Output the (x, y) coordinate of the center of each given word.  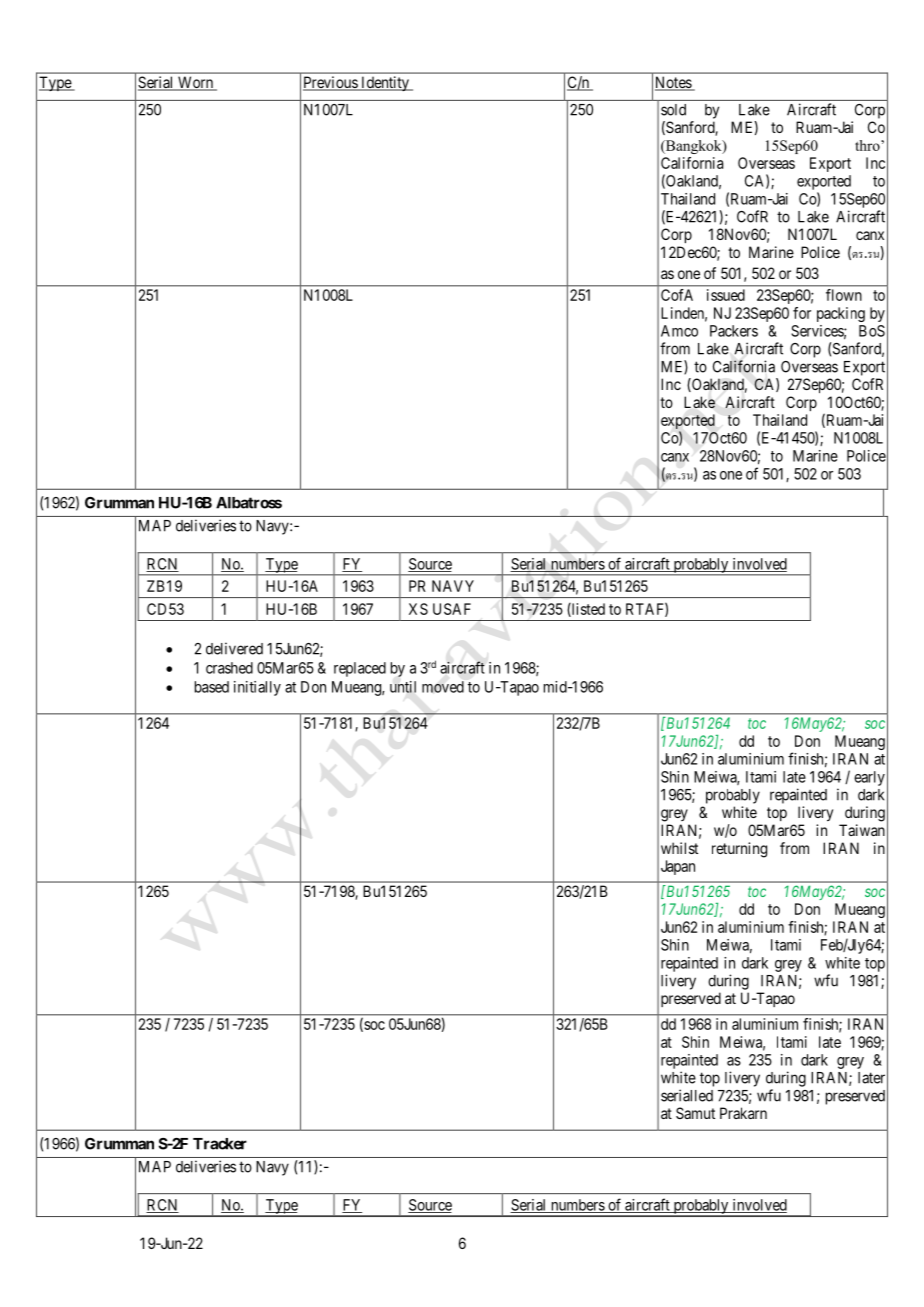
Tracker (220, 1144)
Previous (331, 83)
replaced (360, 669)
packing (841, 314)
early (869, 778)
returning (739, 850)
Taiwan (862, 830)
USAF (452, 609)
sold (673, 110)
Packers (734, 331)
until (403, 687)
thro (868, 145)
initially (257, 688)
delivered (234, 648)
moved (443, 687)
